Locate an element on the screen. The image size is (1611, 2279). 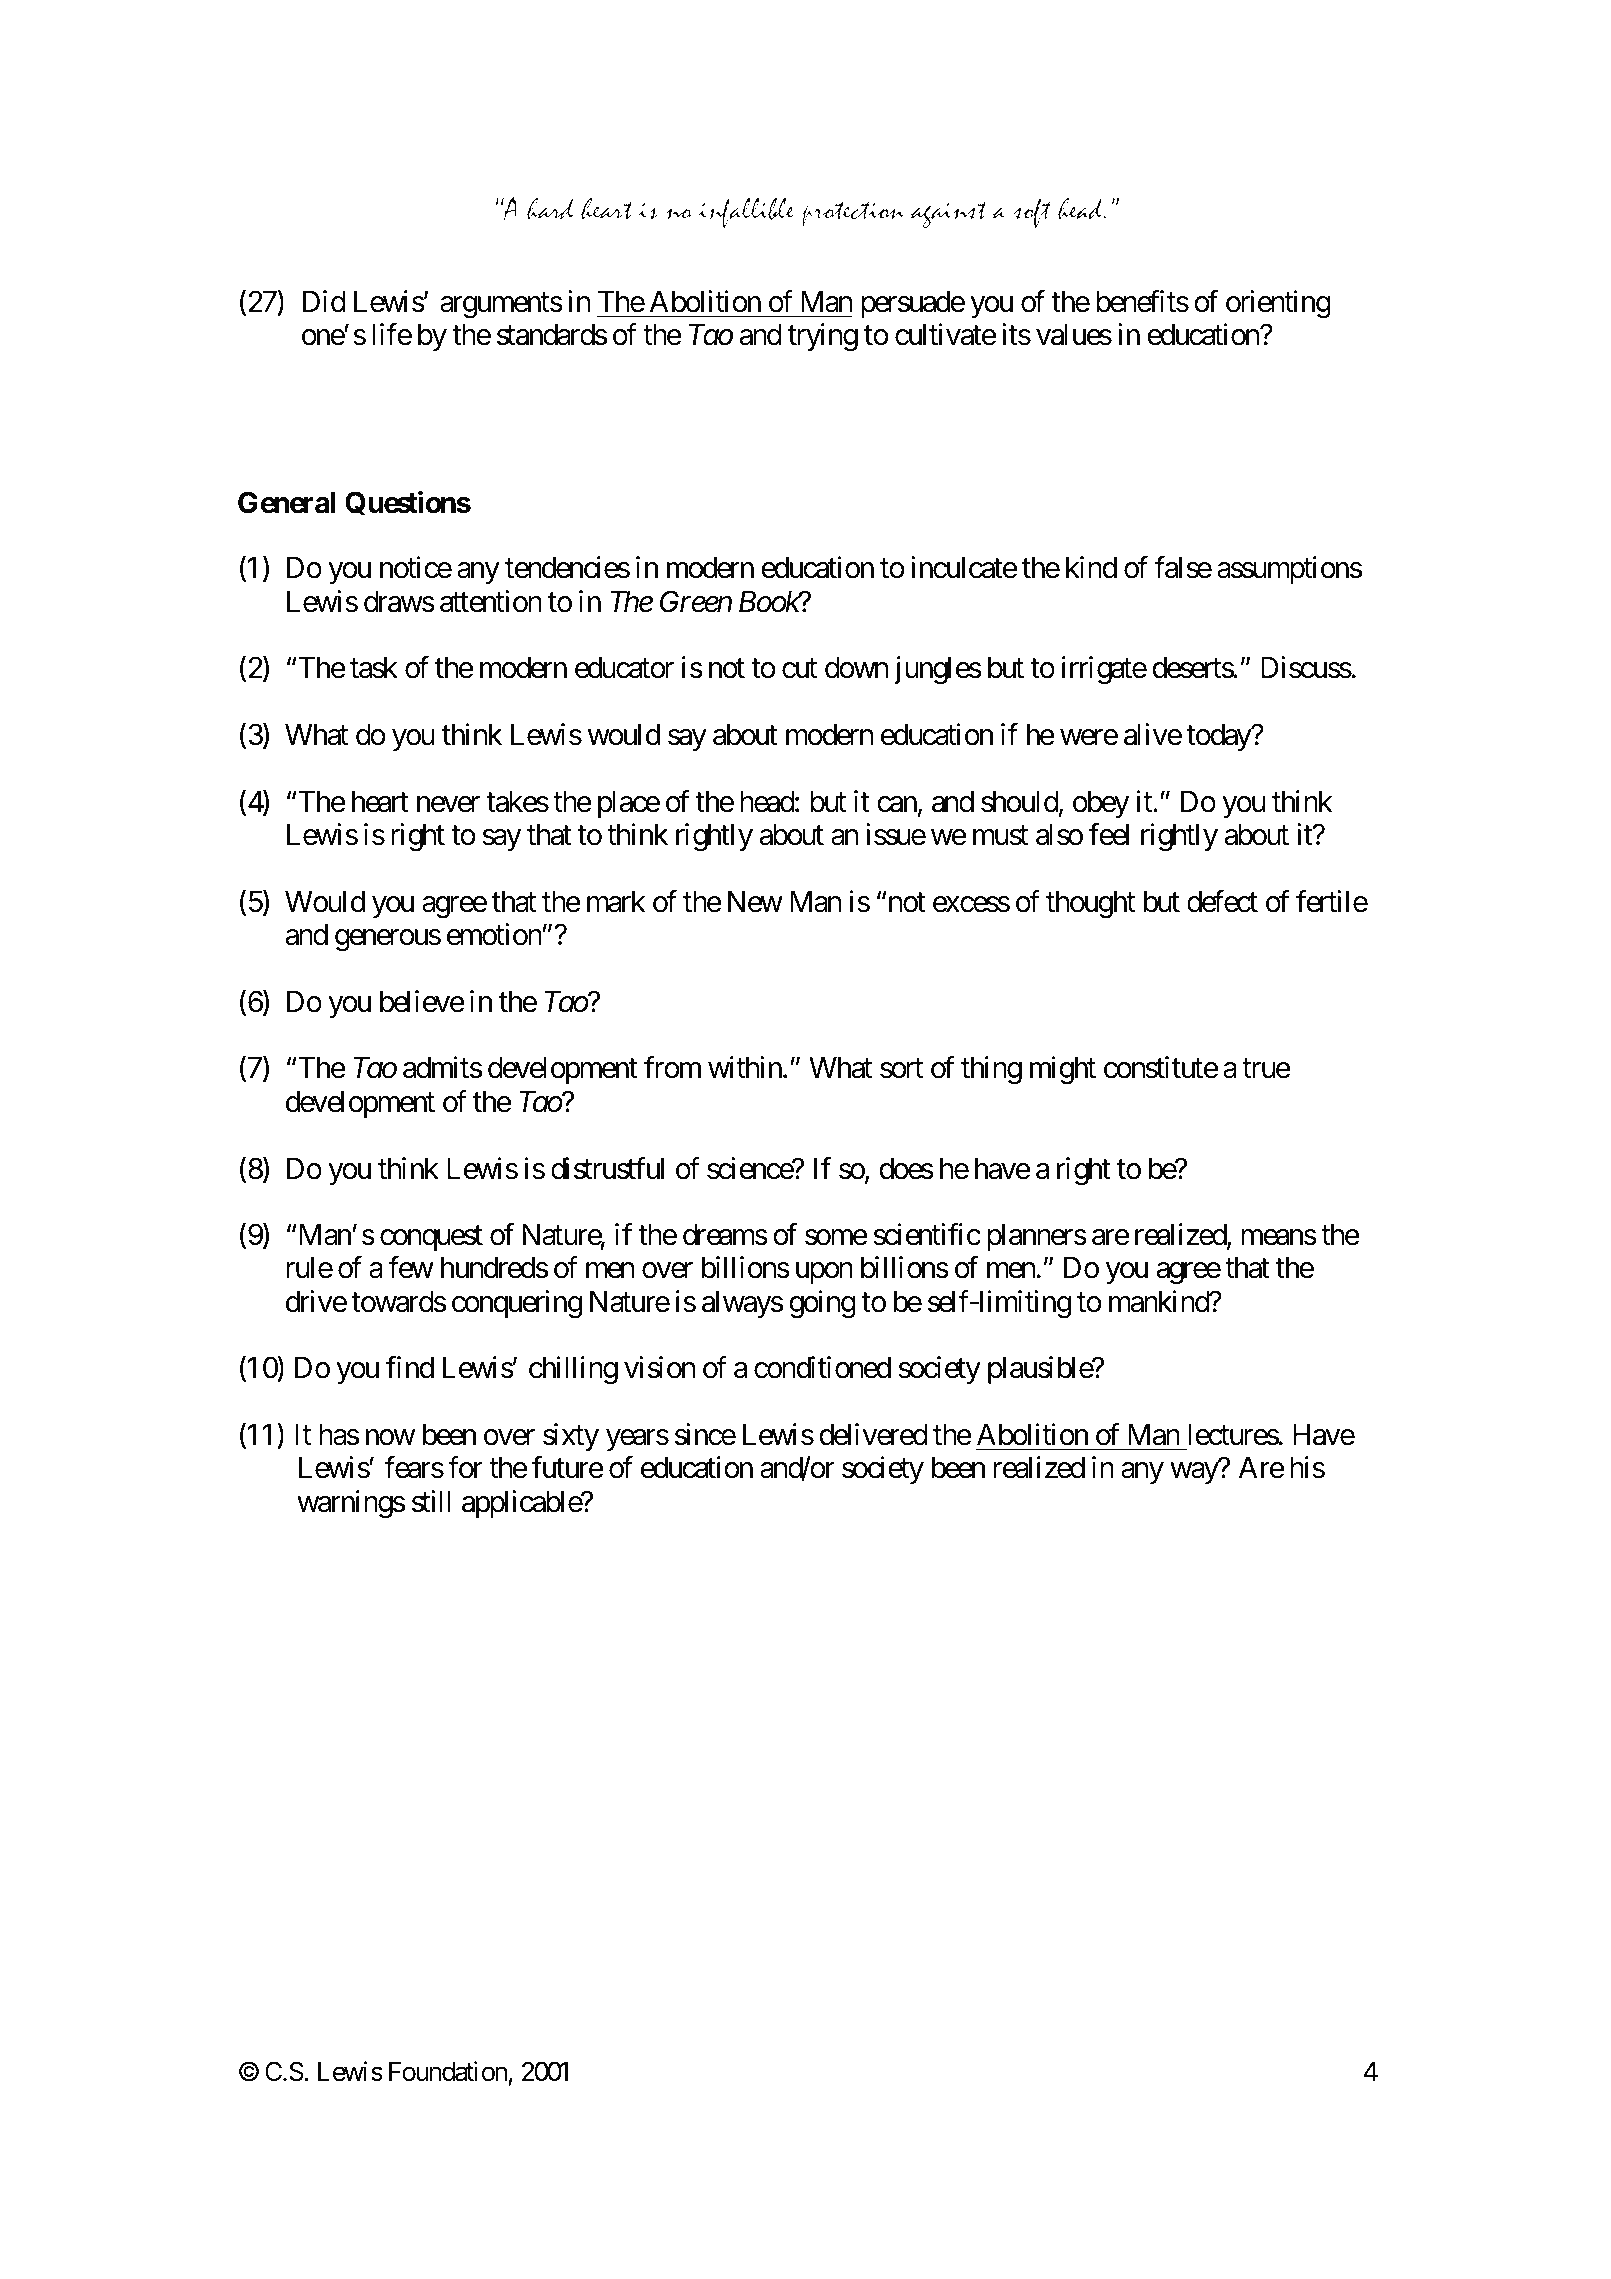
still is located at coordinates (431, 1501).
